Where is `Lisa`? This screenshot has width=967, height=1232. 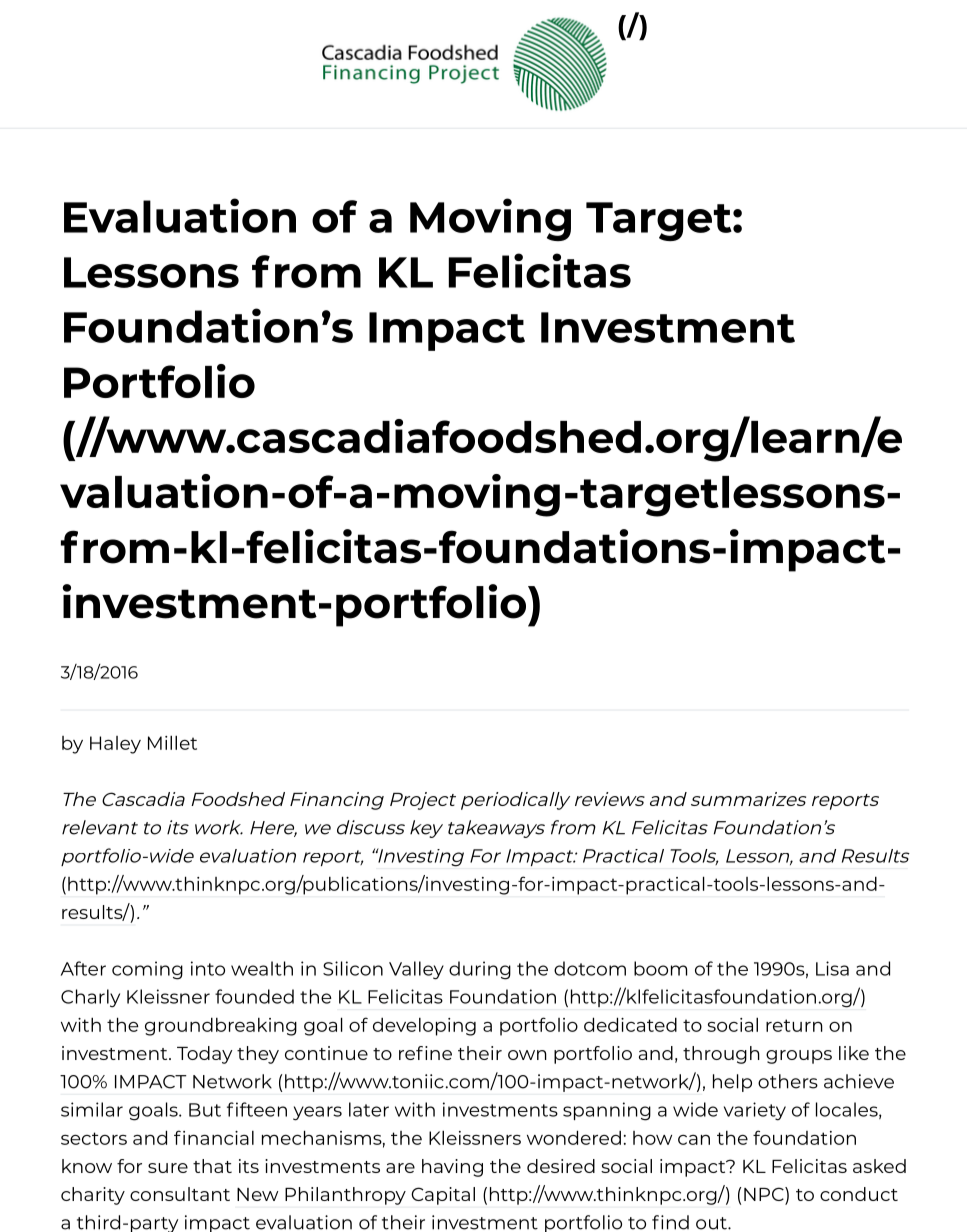
Lisa is located at coordinates (832, 968).
